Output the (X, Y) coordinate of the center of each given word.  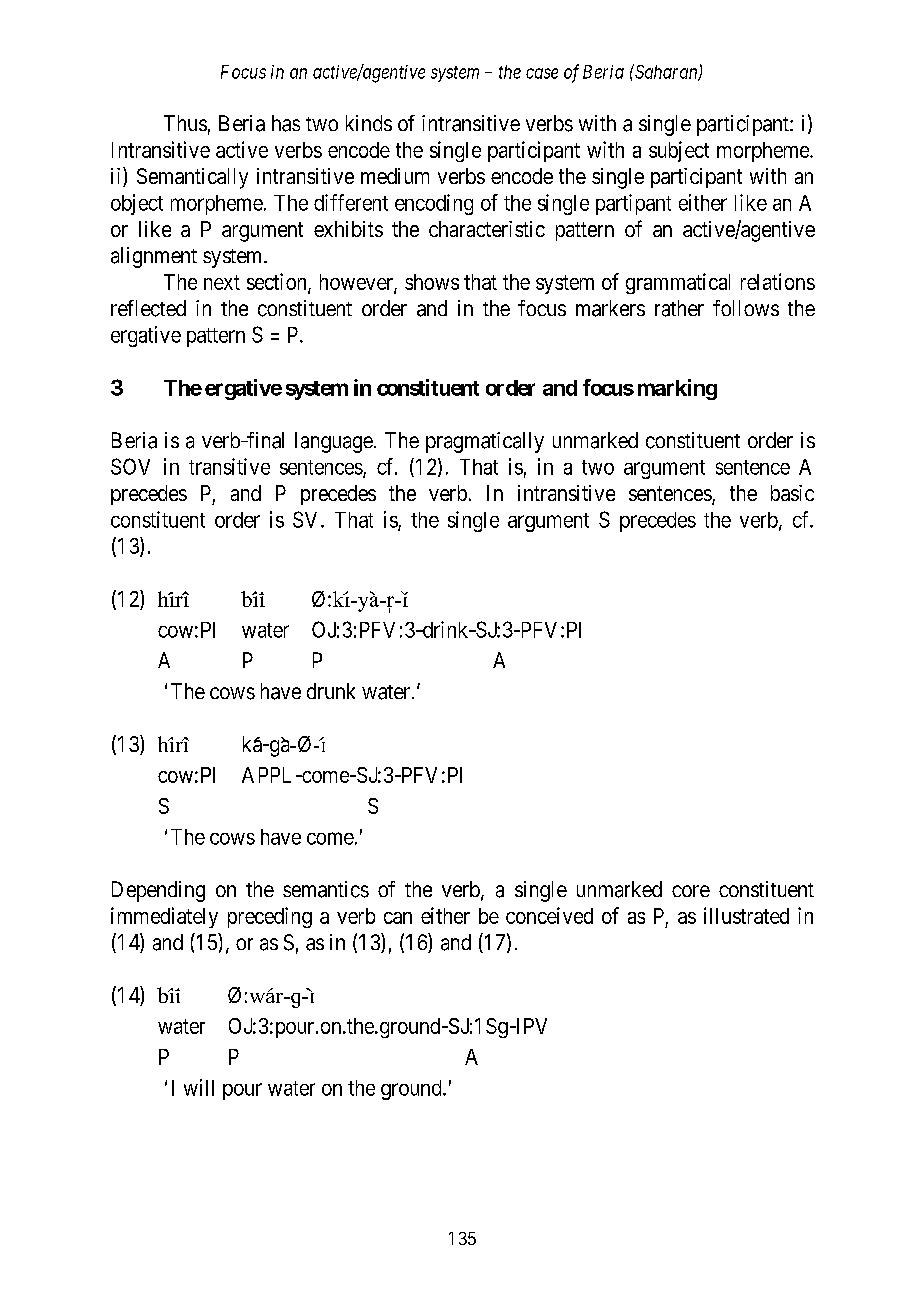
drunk (331, 691)
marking (677, 389)
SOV (130, 466)
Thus (185, 123)
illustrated (746, 915)
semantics (326, 889)
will (199, 1087)
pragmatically (485, 442)
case (542, 73)
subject (679, 151)
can (398, 918)
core (691, 891)
